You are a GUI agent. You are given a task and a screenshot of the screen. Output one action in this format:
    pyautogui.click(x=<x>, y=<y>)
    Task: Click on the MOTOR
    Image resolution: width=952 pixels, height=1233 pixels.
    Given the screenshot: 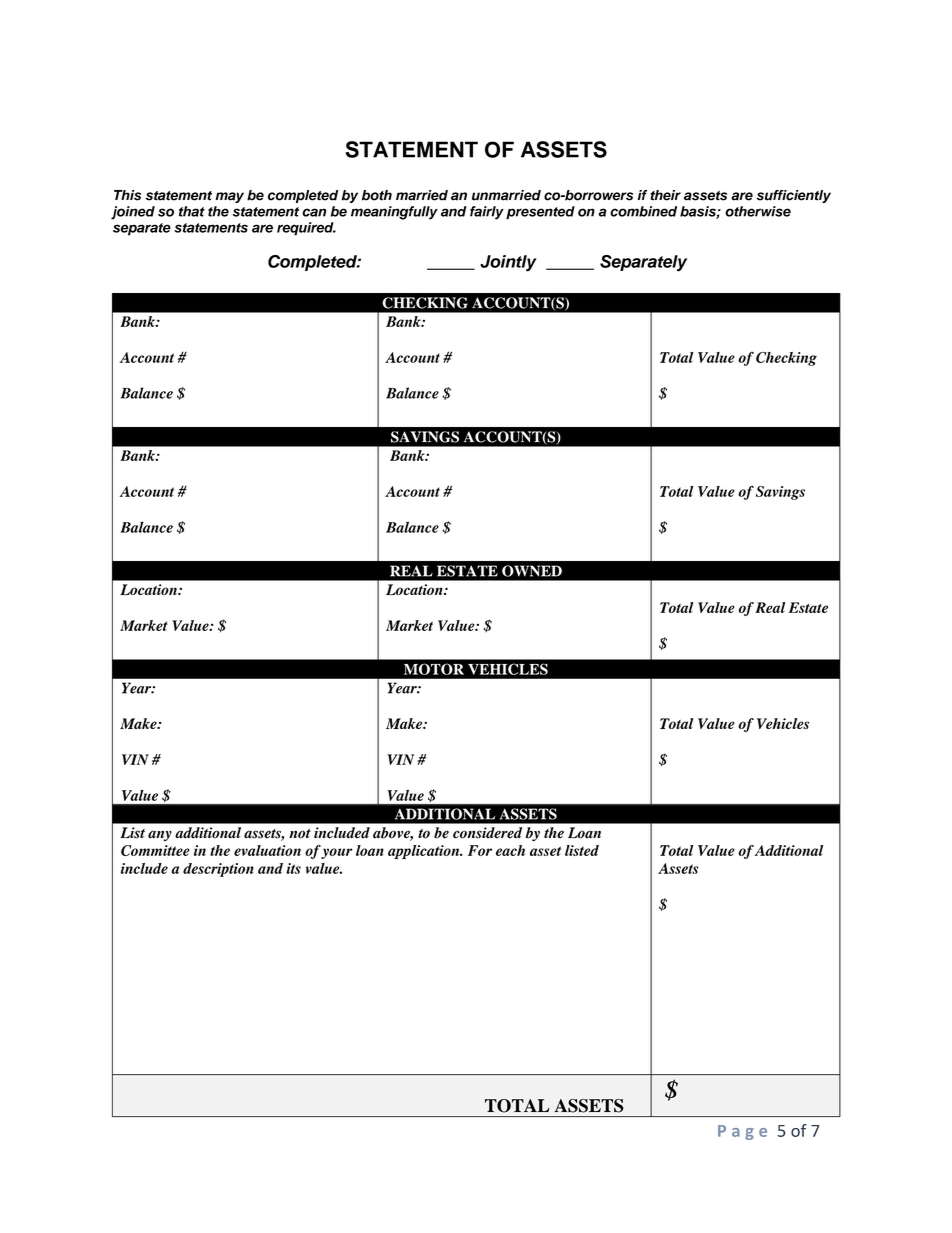 What is the action you would take?
    pyautogui.click(x=434, y=669)
